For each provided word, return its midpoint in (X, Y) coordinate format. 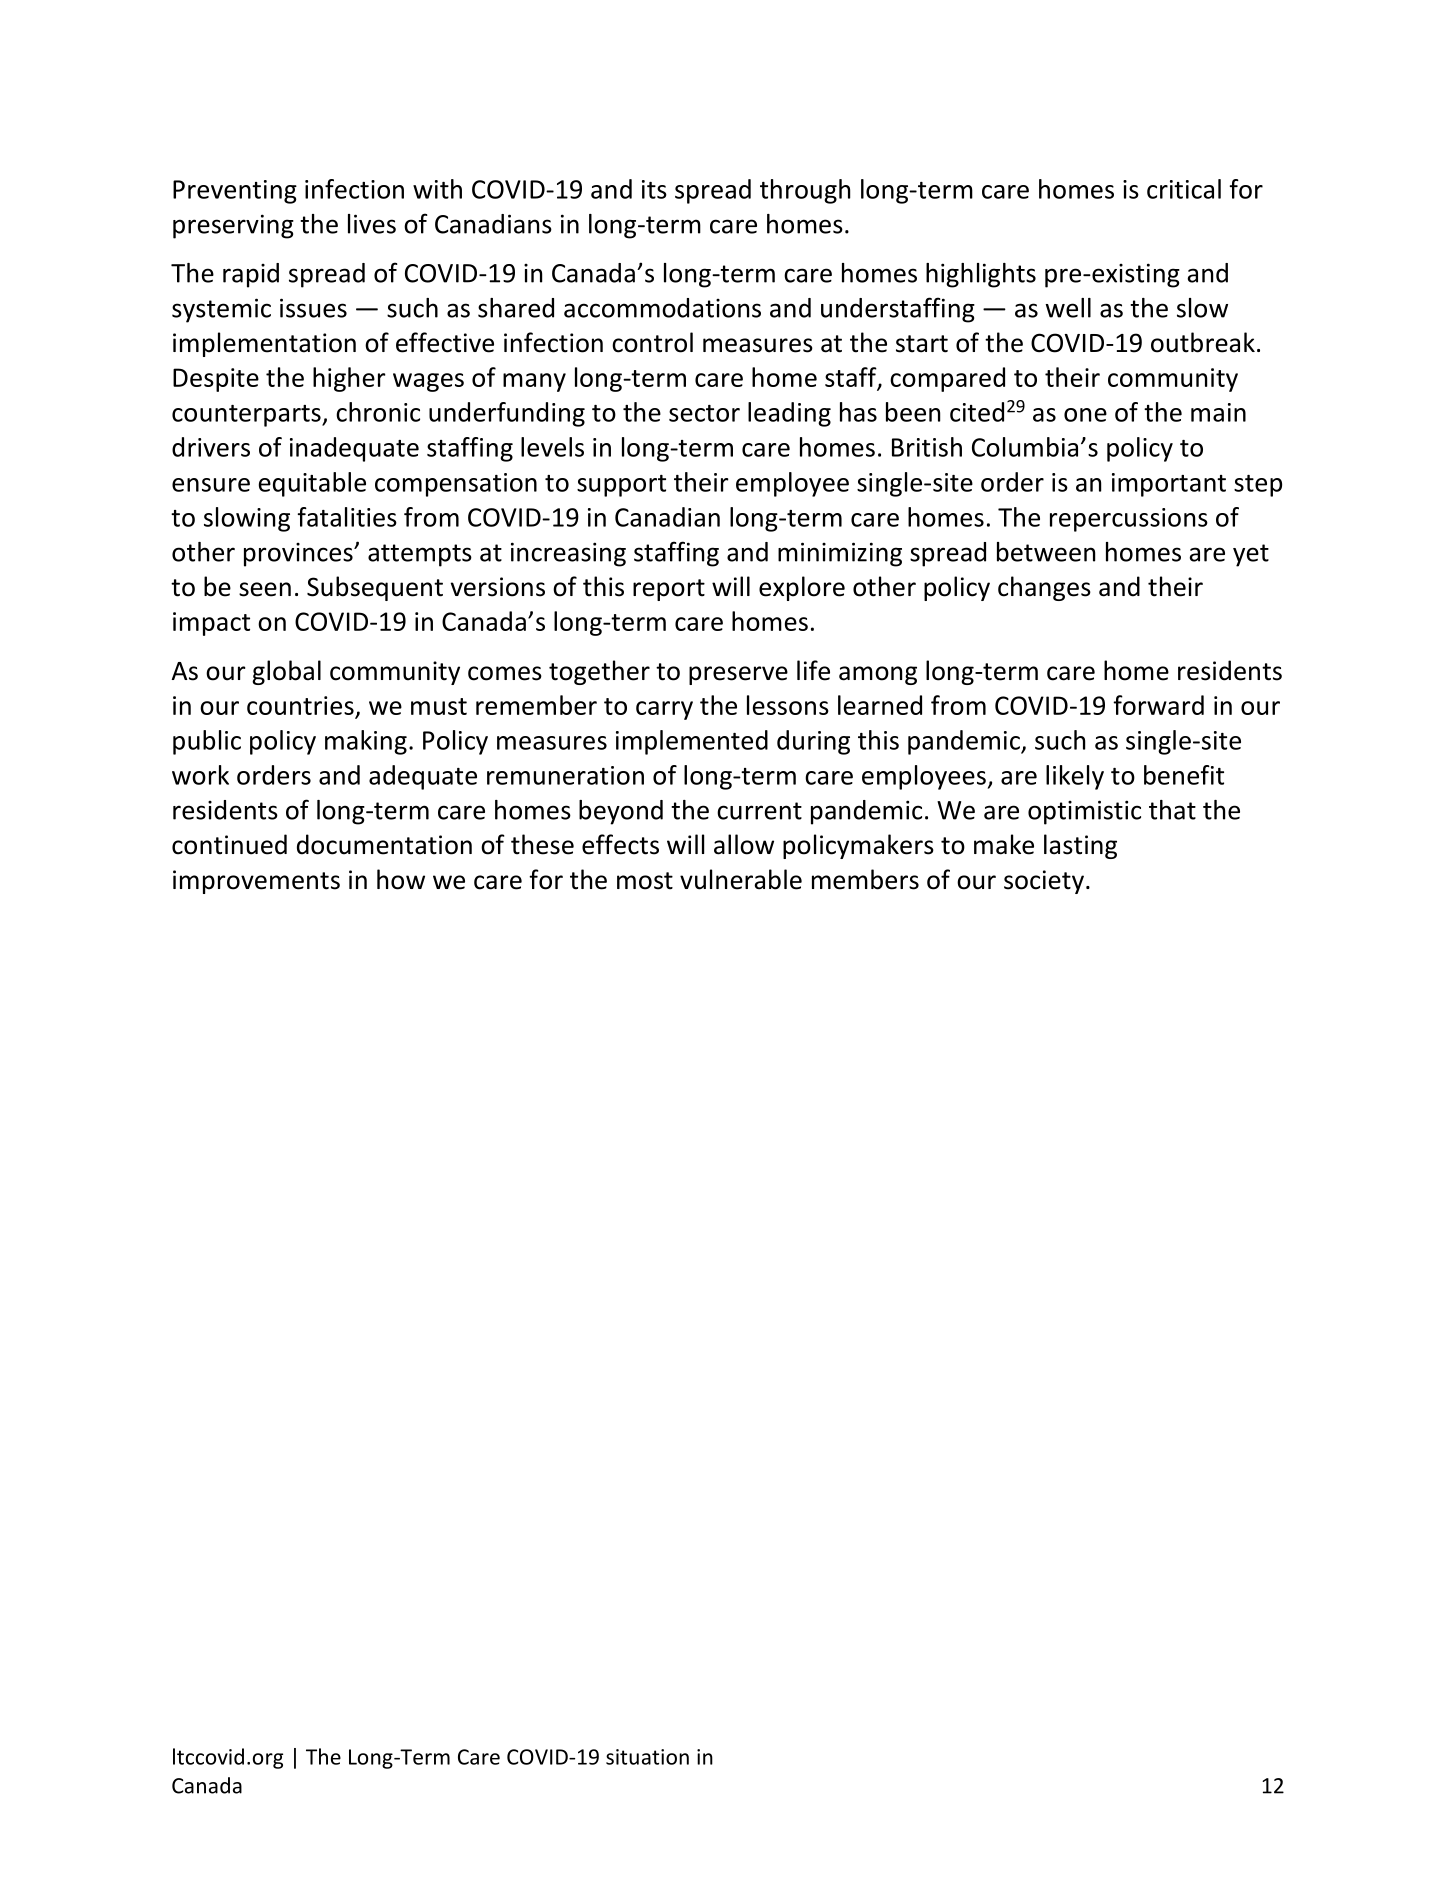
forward (1158, 705)
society (1044, 882)
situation (647, 1757)
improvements (256, 882)
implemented (692, 742)
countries (300, 705)
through (805, 191)
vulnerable (741, 879)
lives (372, 224)
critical (1184, 189)
